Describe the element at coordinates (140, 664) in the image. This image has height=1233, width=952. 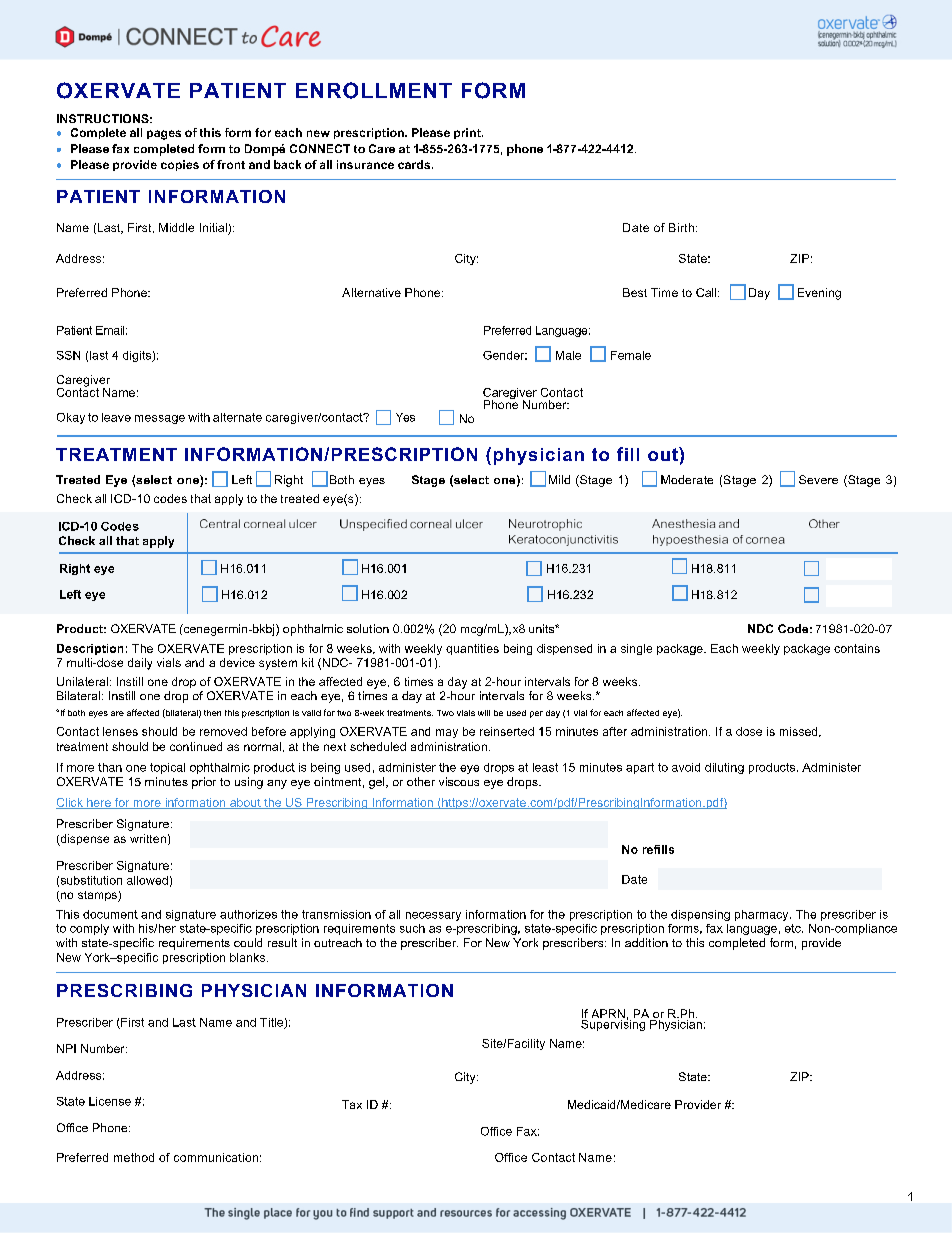
I see `daily` at that location.
